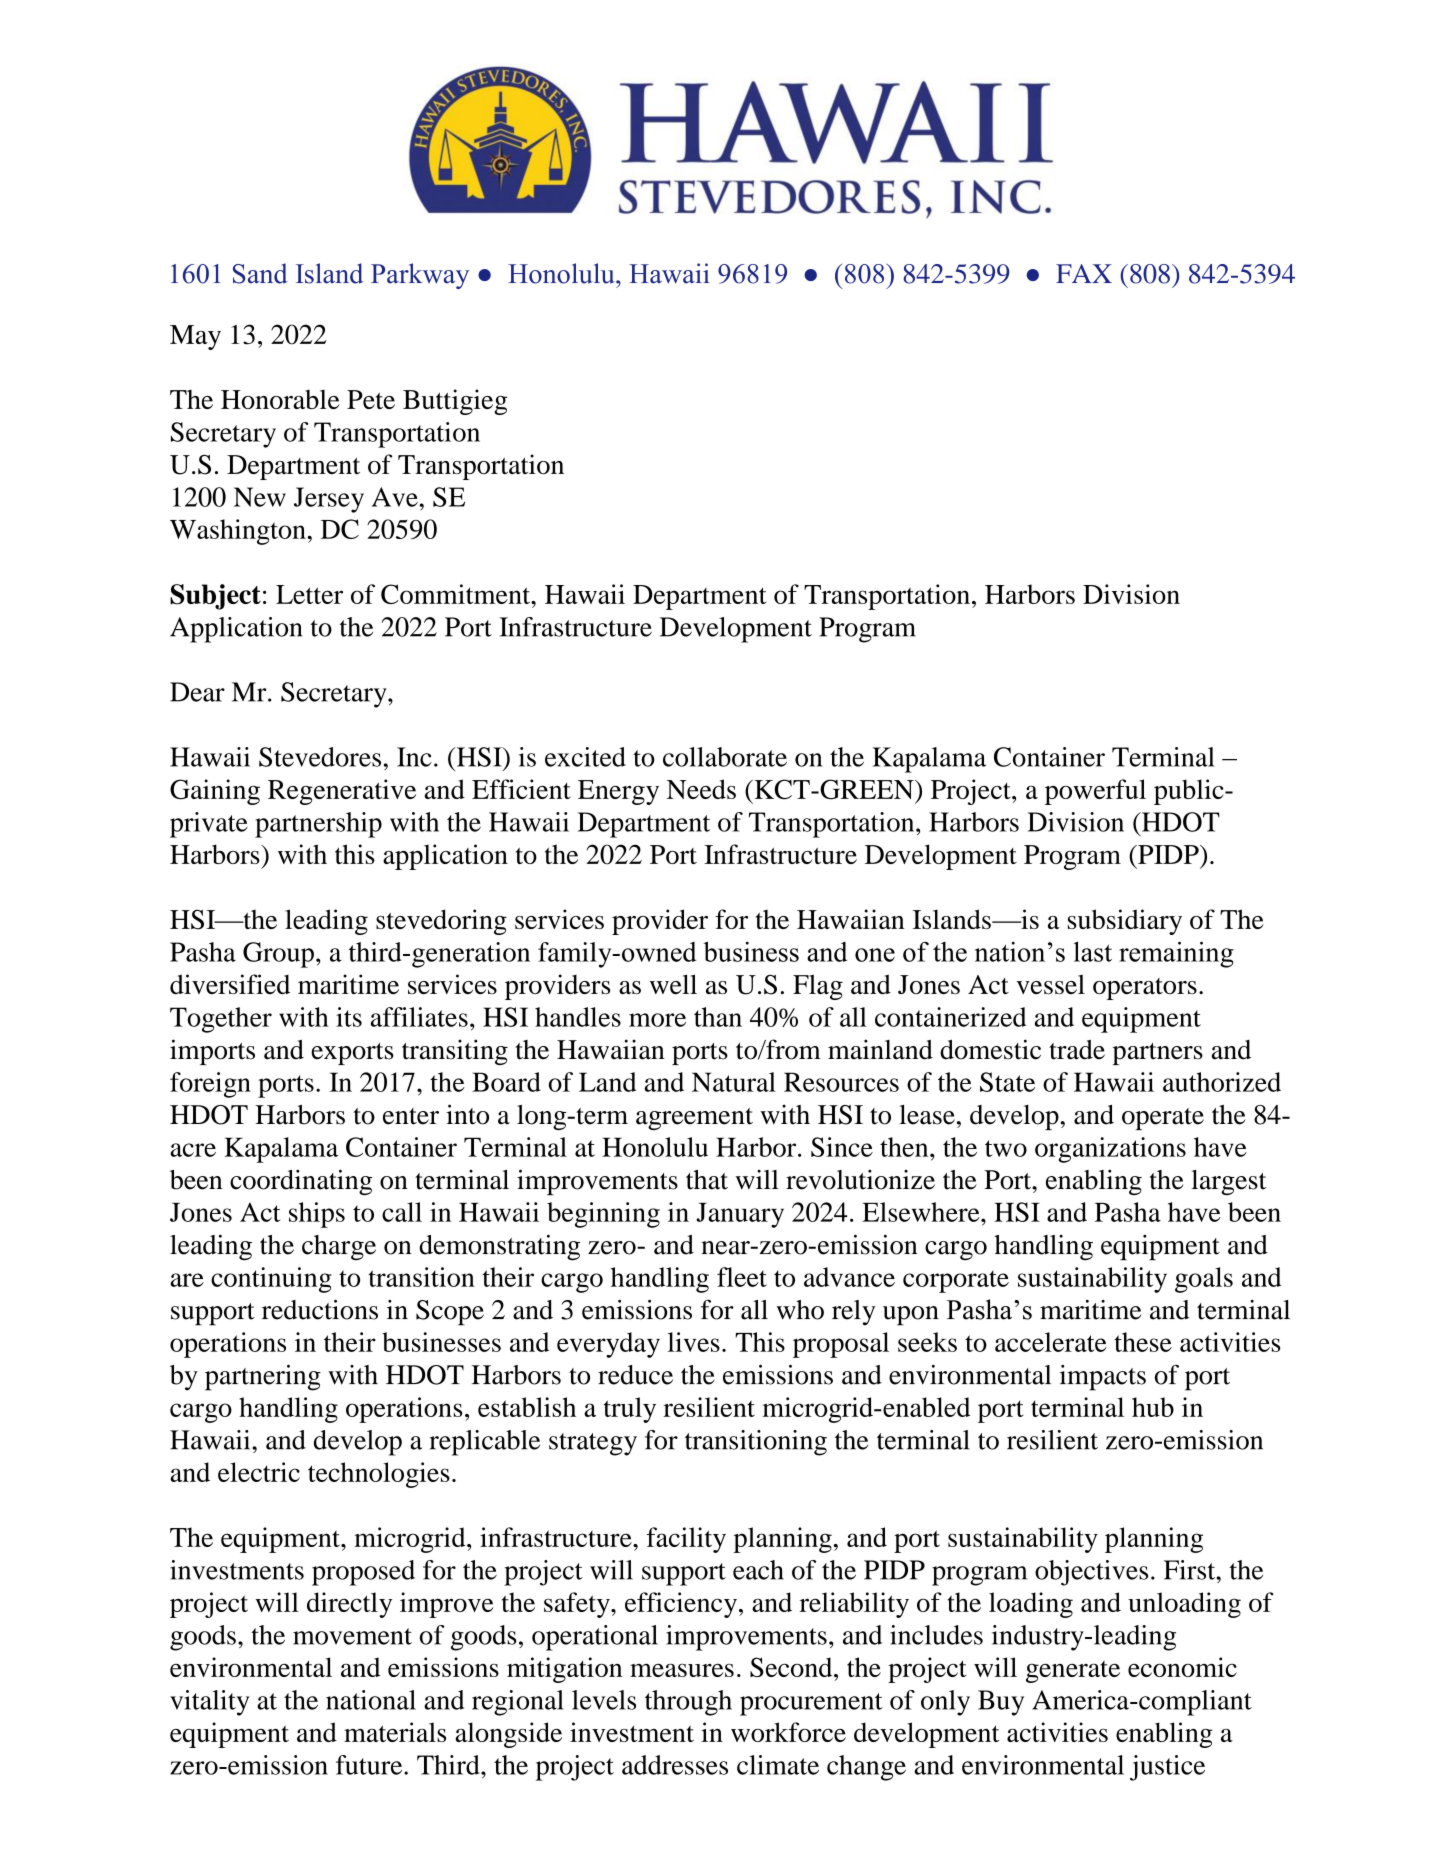 The image size is (1442, 1866). I want to click on future, so click(370, 1765).
